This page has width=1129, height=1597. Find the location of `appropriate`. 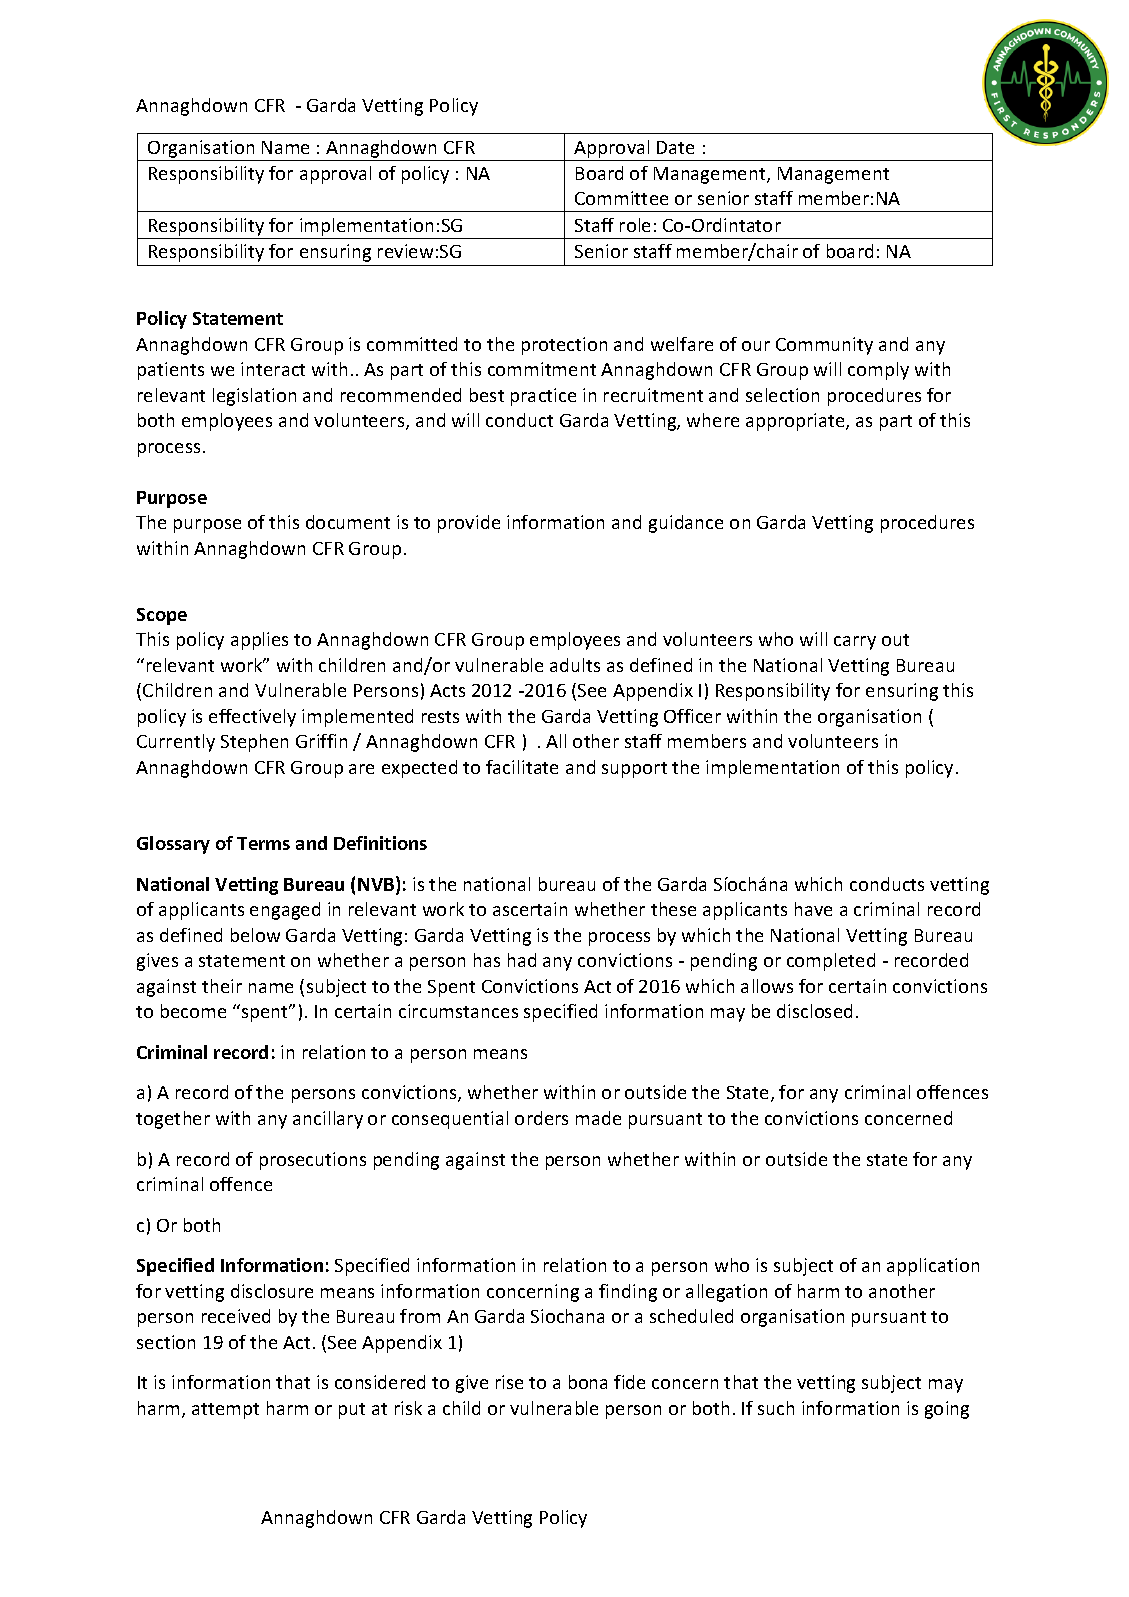

appropriate is located at coordinates (796, 422).
